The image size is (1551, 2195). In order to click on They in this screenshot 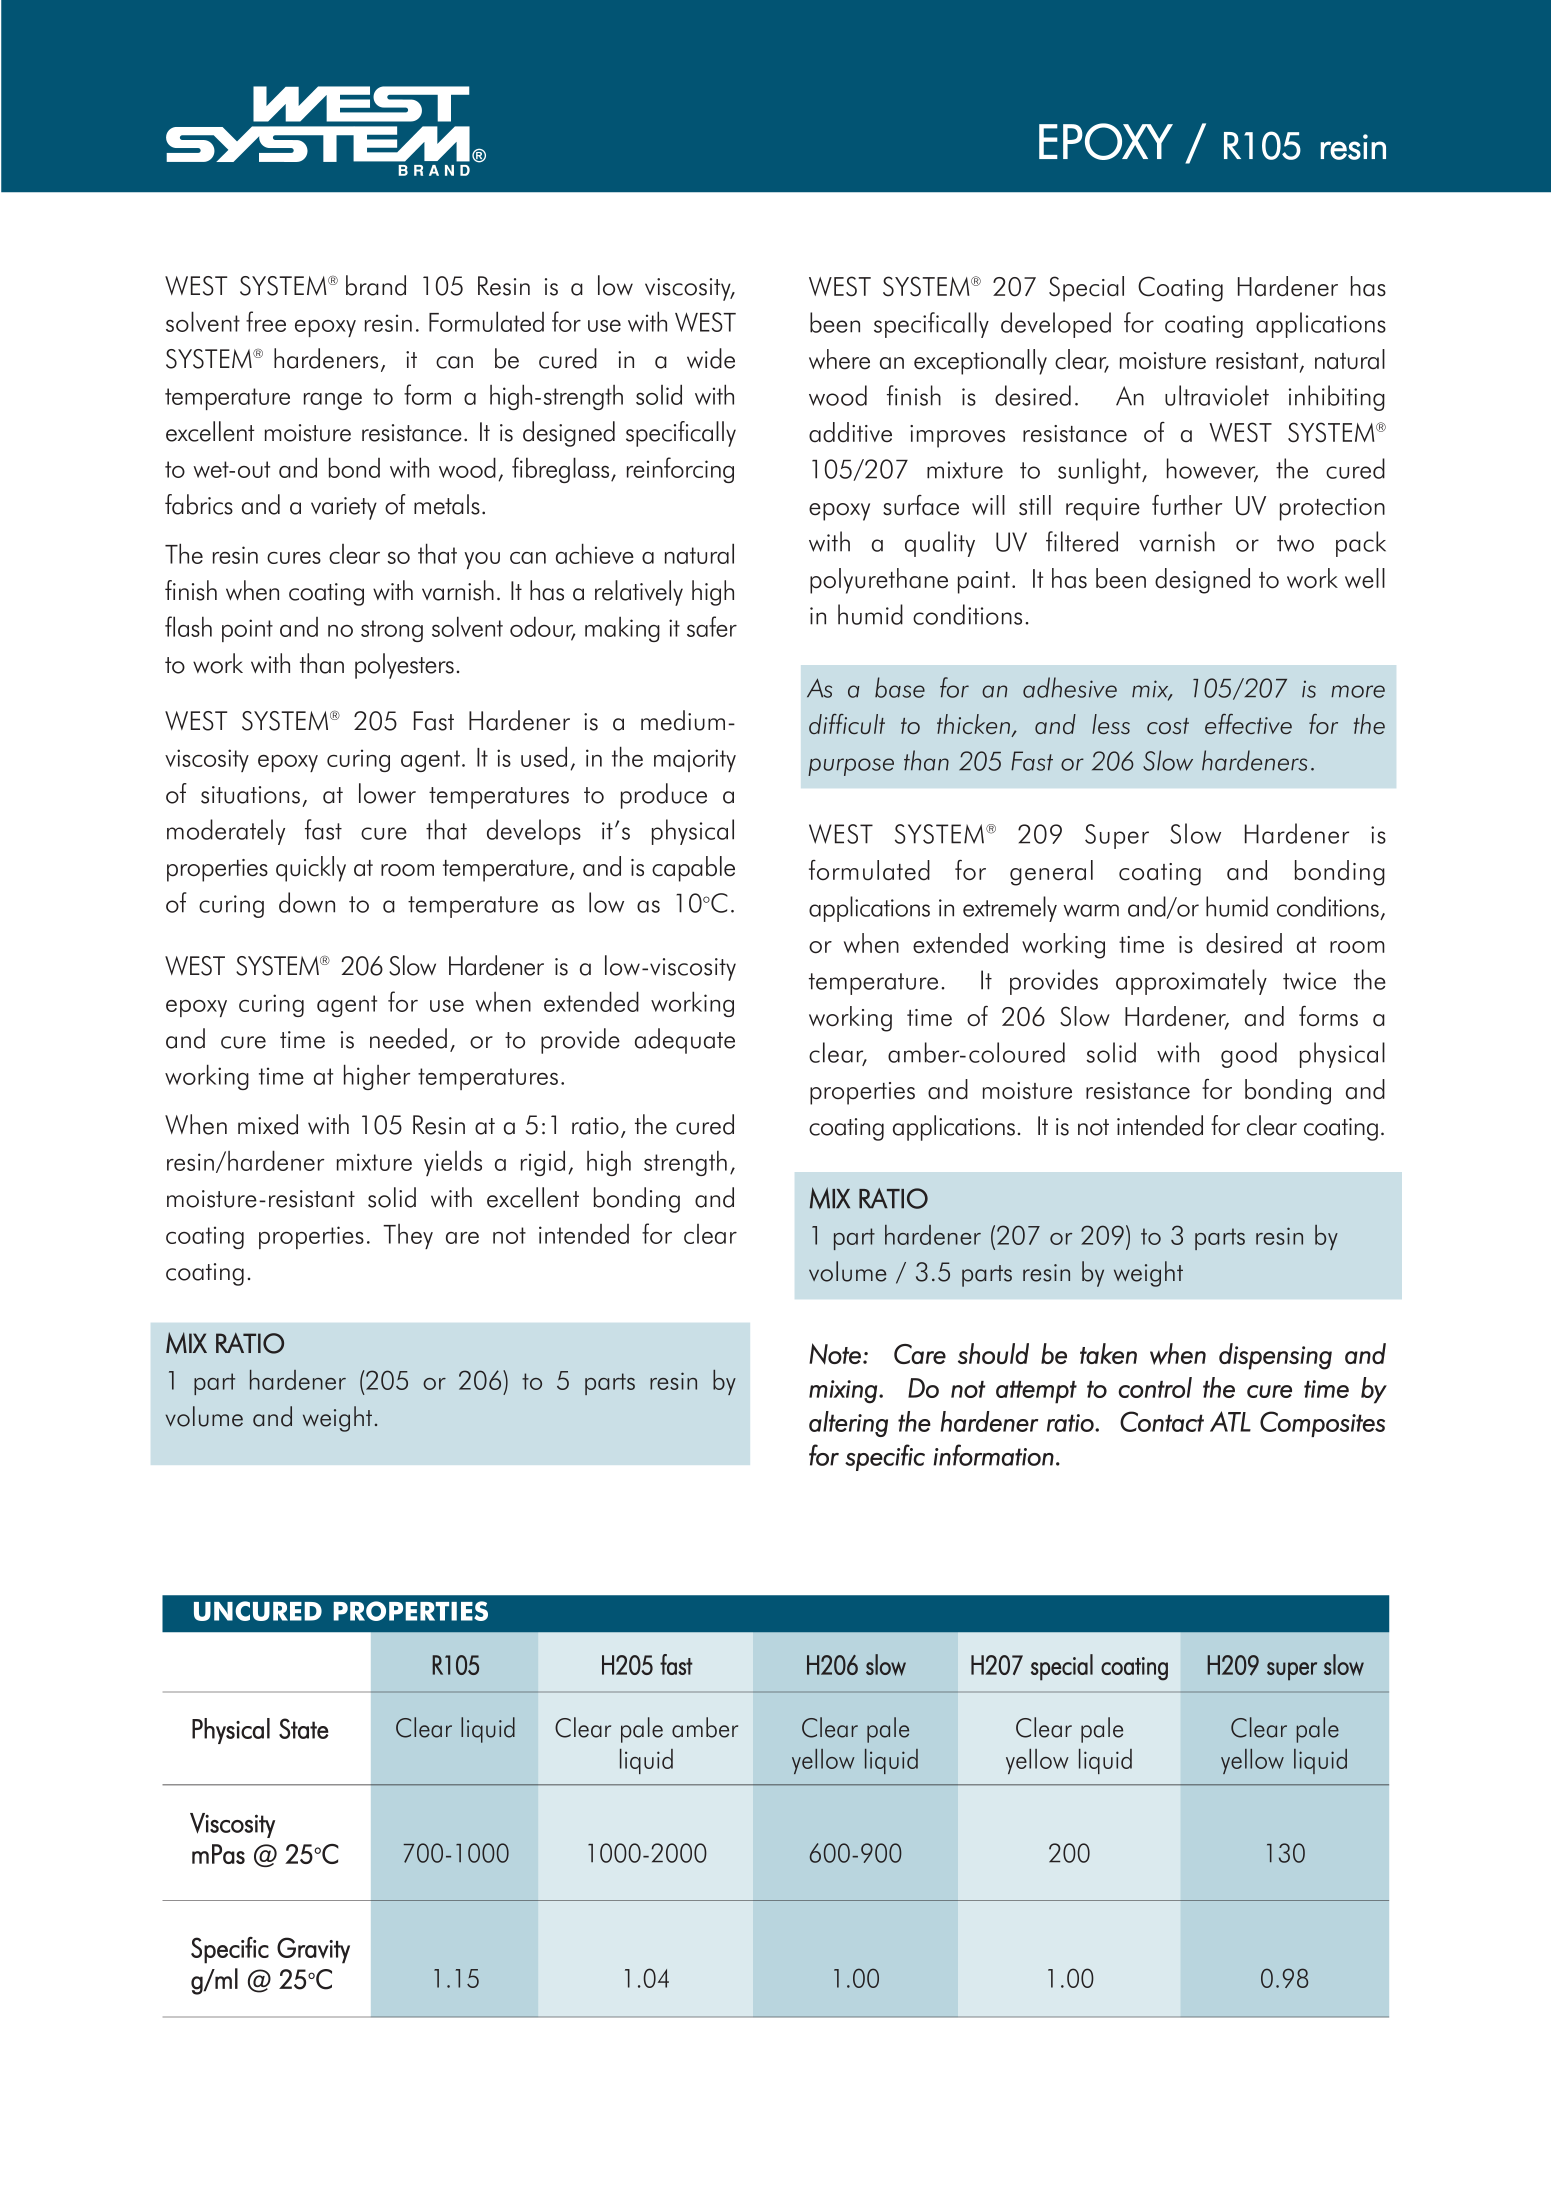, I will do `click(408, 1236)`.
